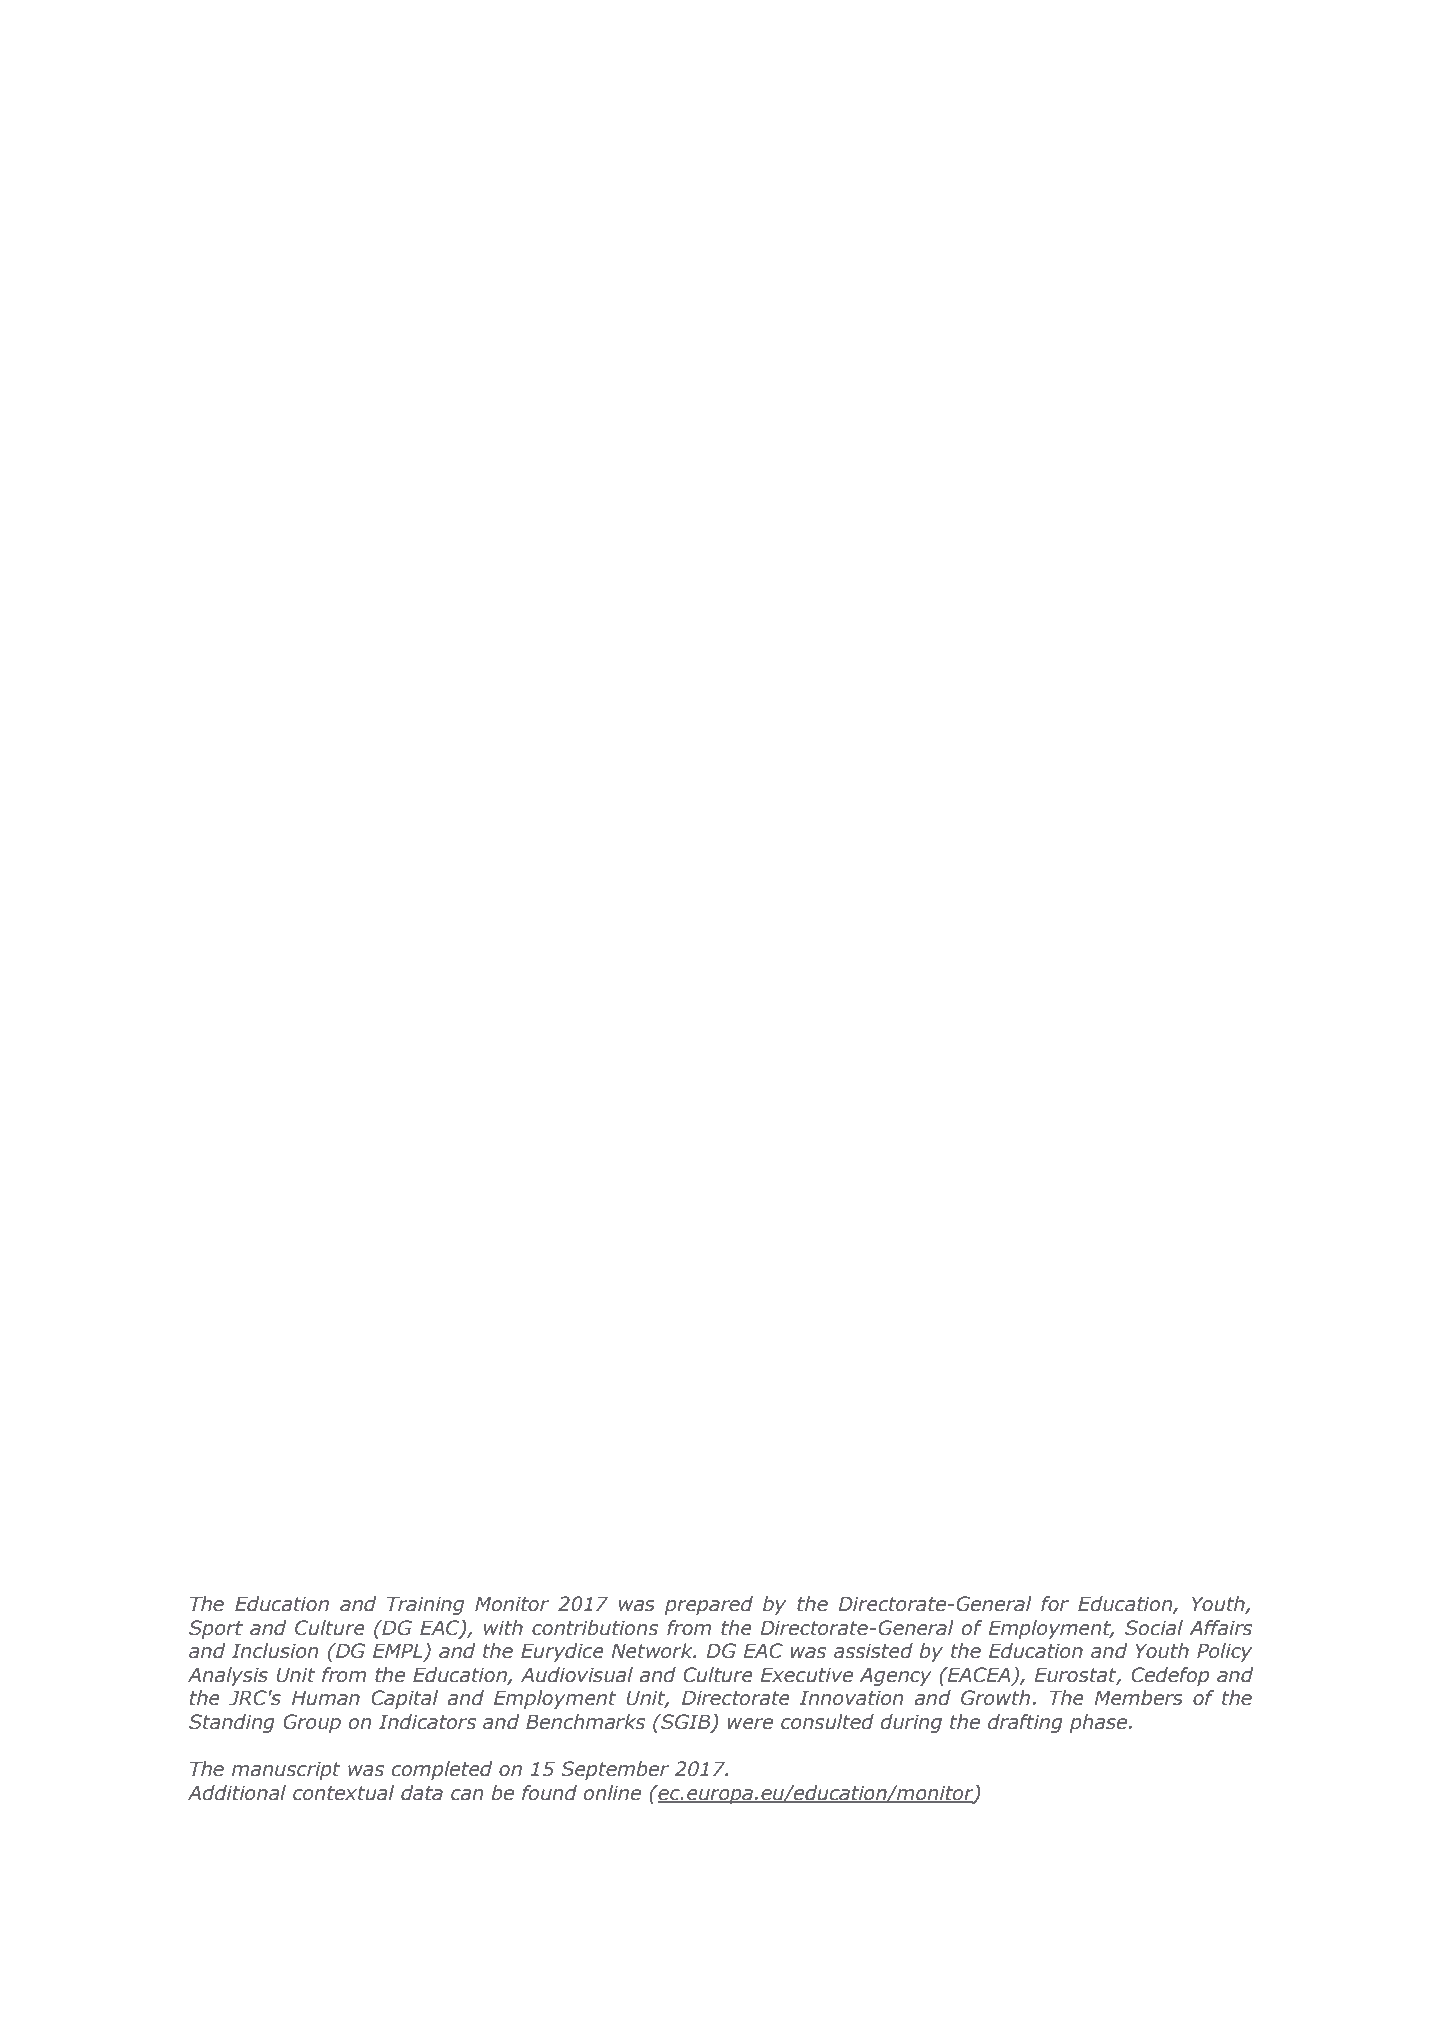  What do you see at coordinates (343, 1793) in the document?
I see `contextual` at bounding box center [343, 1793].
